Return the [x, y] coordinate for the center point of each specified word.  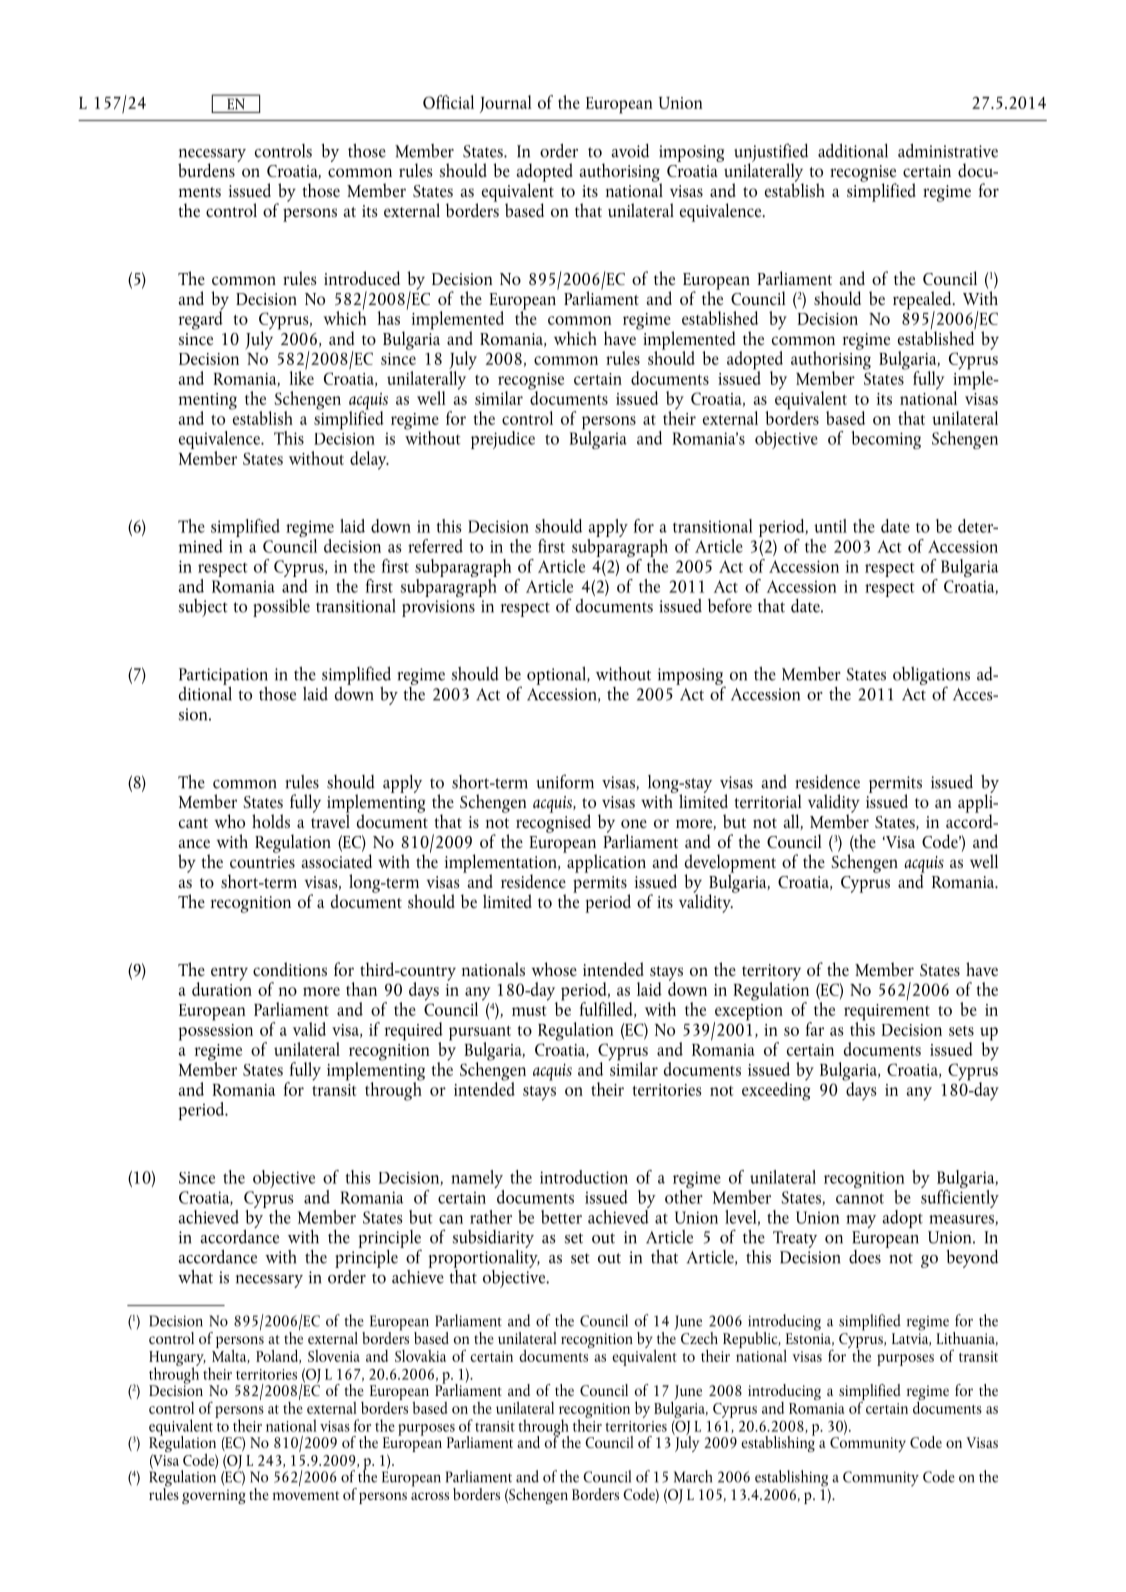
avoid [630, 151]
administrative [948, 150]
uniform [565, 781]
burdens [206, 170]
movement [306, 1495]
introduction [584, 1177]
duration [222, 987]
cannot [860, 1198]
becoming [886, 440]
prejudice [503, 440]
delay [369, 460]
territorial [768, 801]
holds [271, 821]
